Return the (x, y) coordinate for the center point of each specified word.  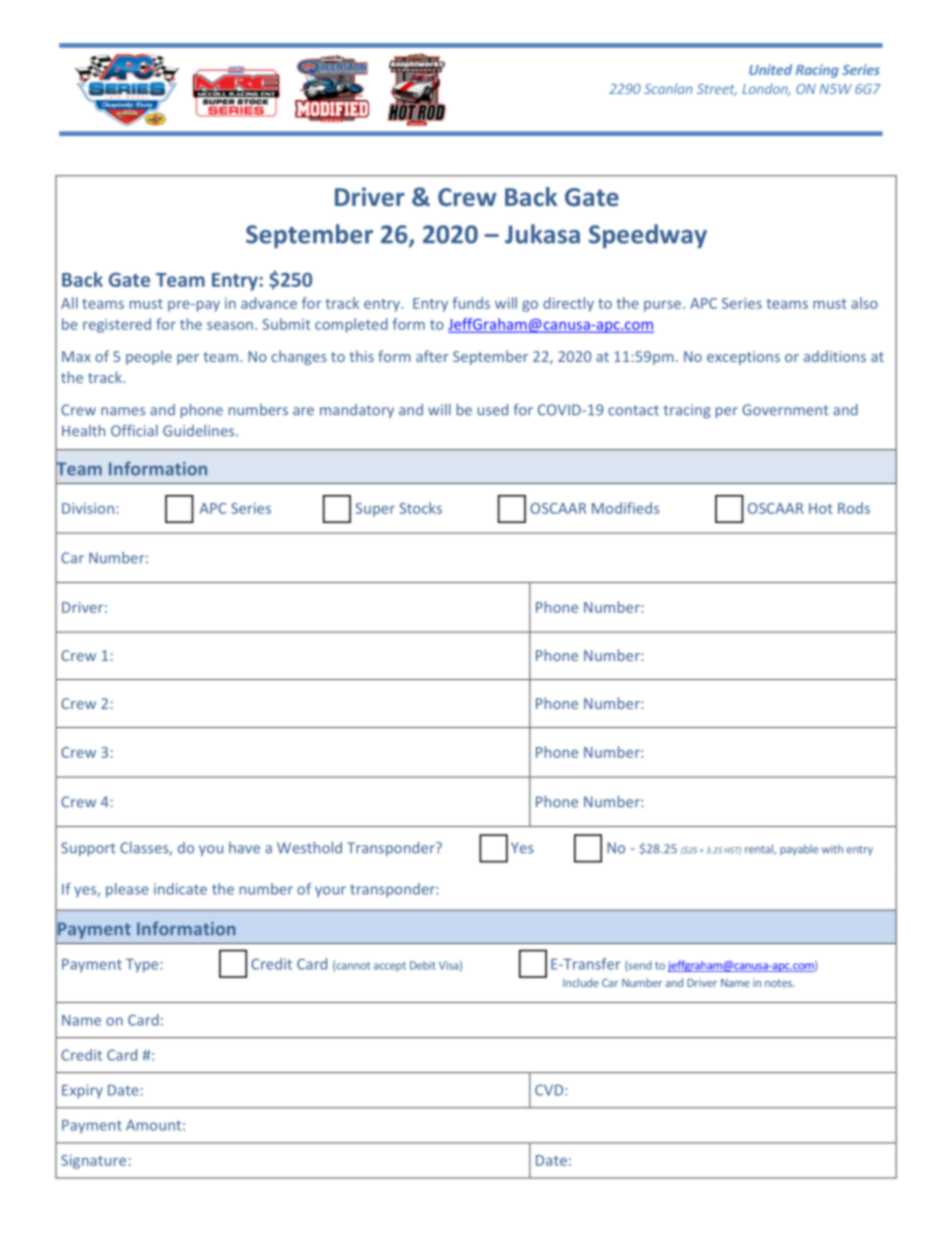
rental (760, 849)
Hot (821, 508)
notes (779, 983)
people (149, 357)
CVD (550, 1090)
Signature (93, 1162)
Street (717, 90)
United (770, 69)
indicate (180, 889)
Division (88, 508)
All (69, 303)
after (432, 356)
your (330, 892)
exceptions (743, 358)
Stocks (420, 508)
